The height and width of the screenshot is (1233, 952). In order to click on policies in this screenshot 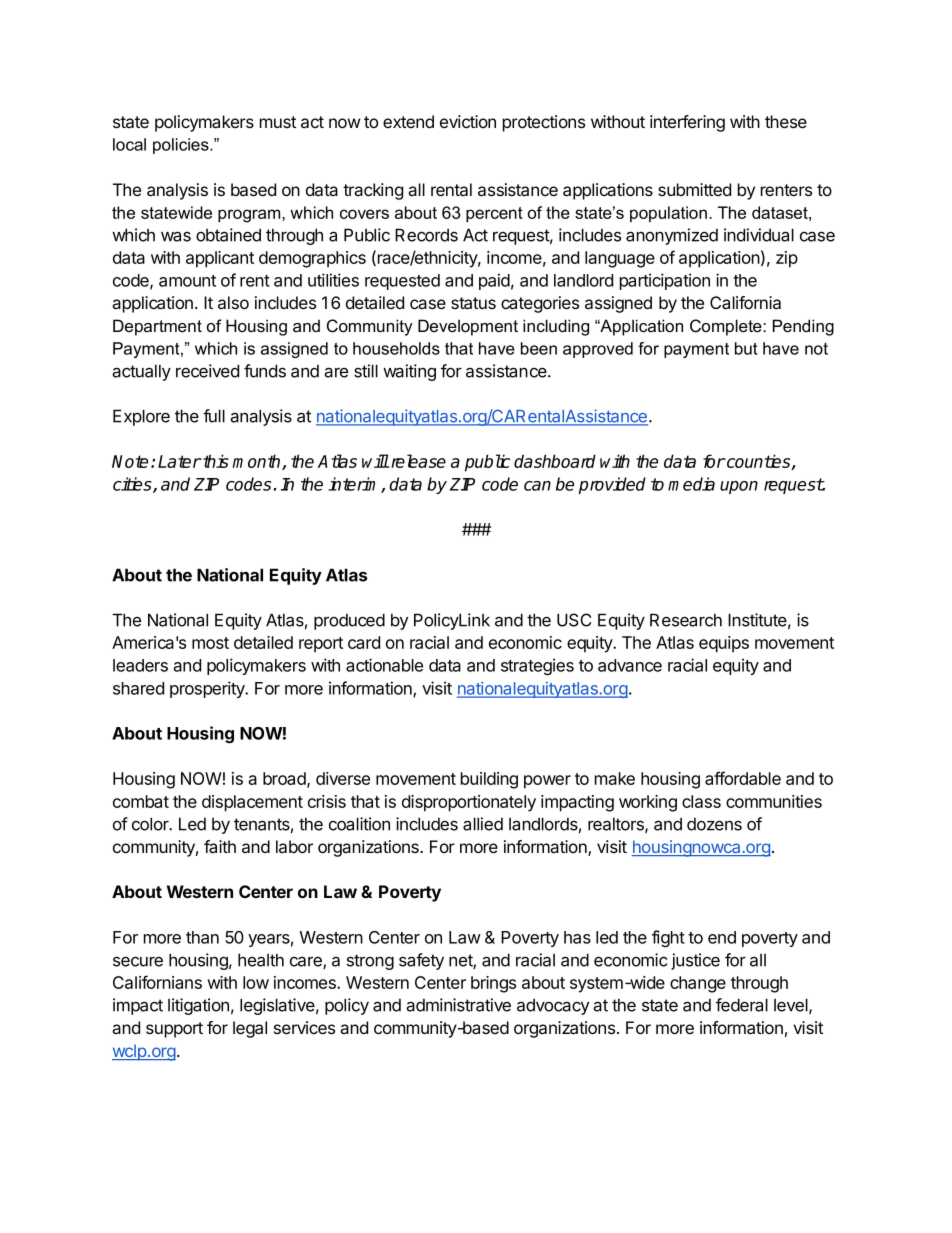, I will do `click(182, 146)`.
